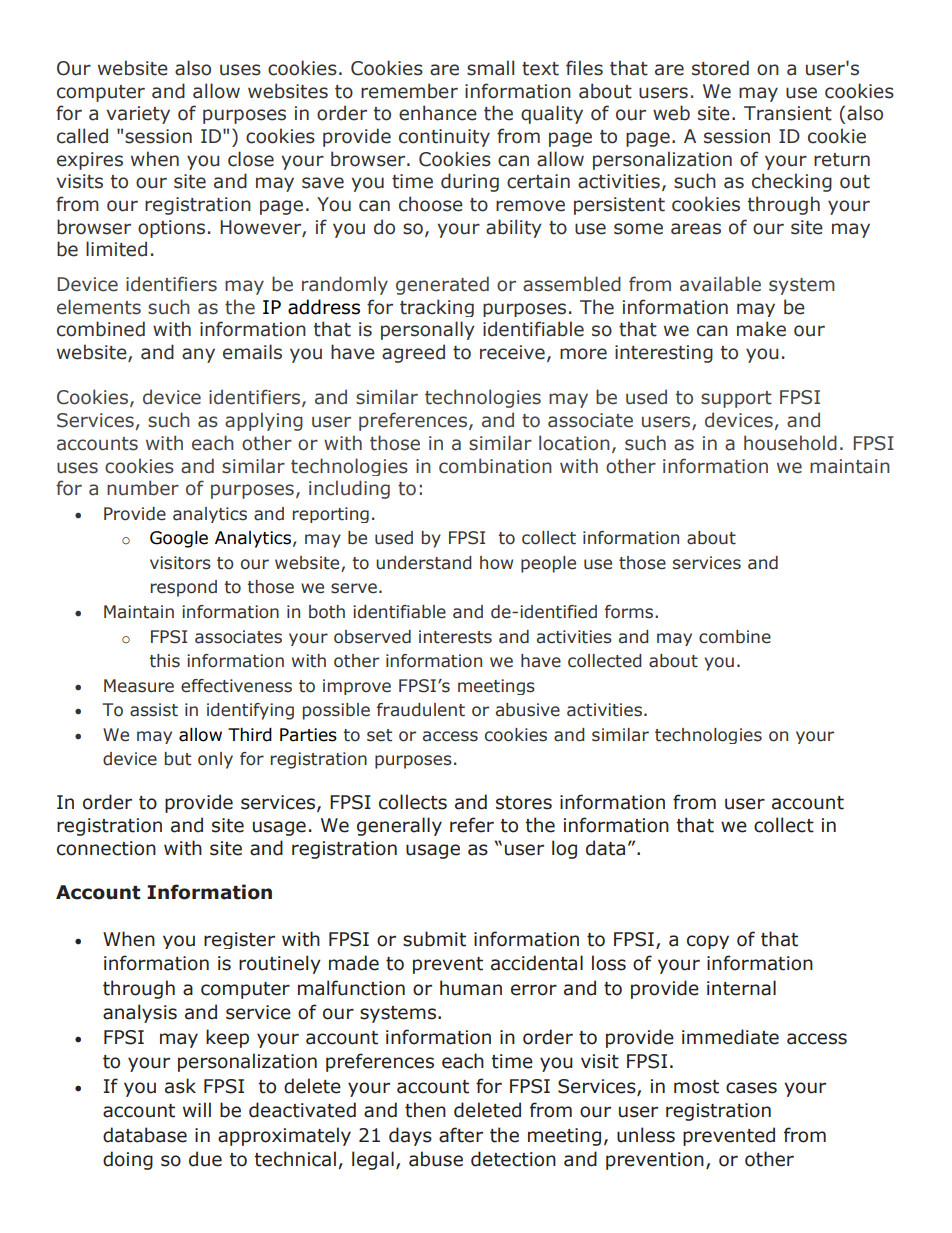 This image has height=1233, width=952. What do you see at coordinates (197, 1109) in the image?
I see `will` at bounding box center [197, 1109].
